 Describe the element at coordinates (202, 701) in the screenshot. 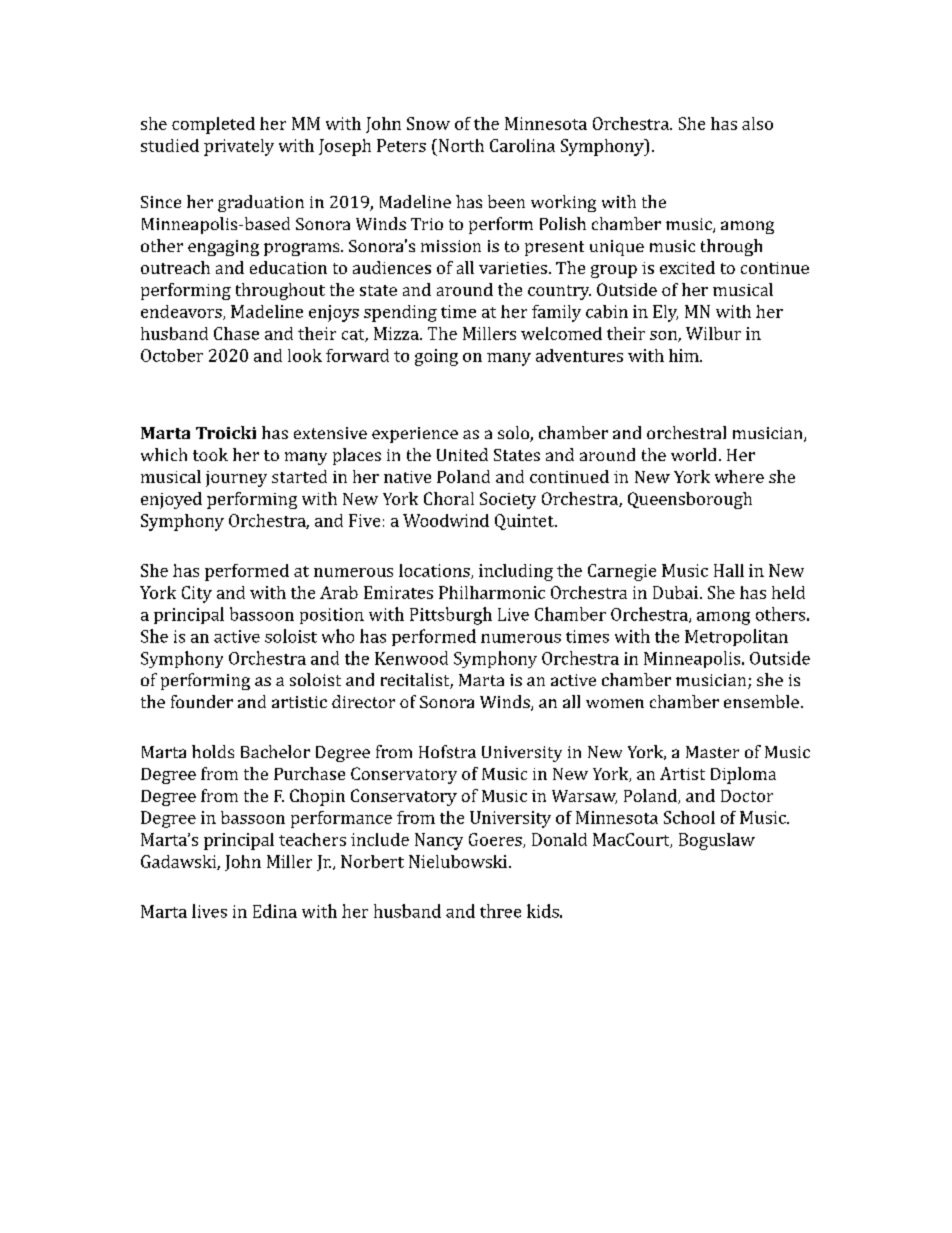

I see `founder` at that location.
